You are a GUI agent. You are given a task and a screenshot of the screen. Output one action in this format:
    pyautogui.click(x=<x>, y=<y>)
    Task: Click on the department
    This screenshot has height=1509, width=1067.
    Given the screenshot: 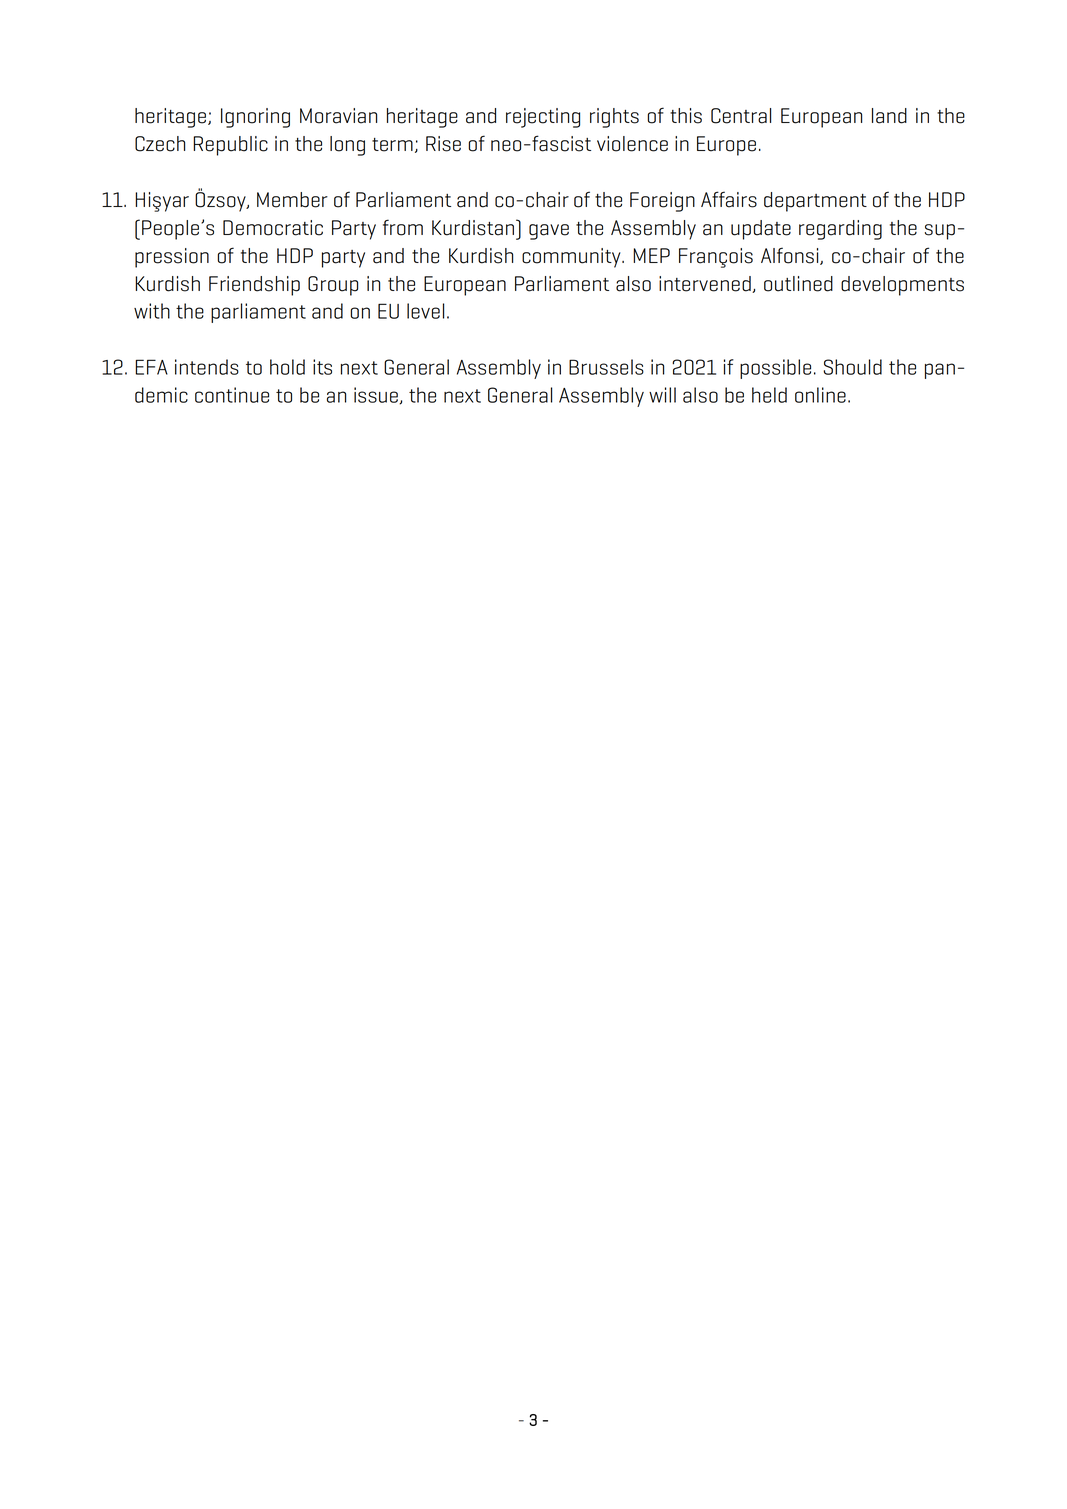 What is the action you would take?
    pyautogui.click(x=815, y=202)
